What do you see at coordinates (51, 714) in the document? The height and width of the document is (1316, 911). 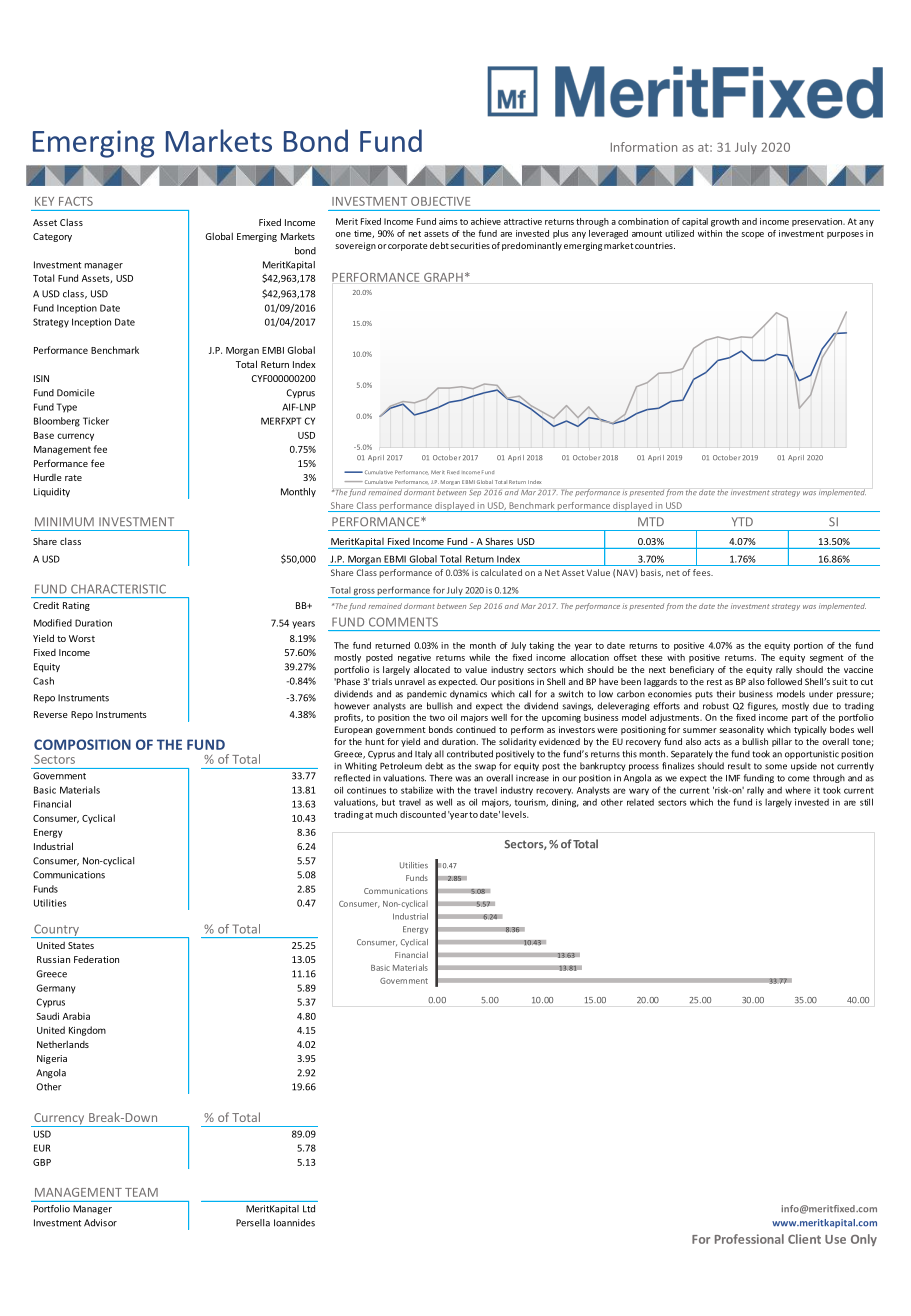 I see `Reverse` at bounding box center [51, 714].
